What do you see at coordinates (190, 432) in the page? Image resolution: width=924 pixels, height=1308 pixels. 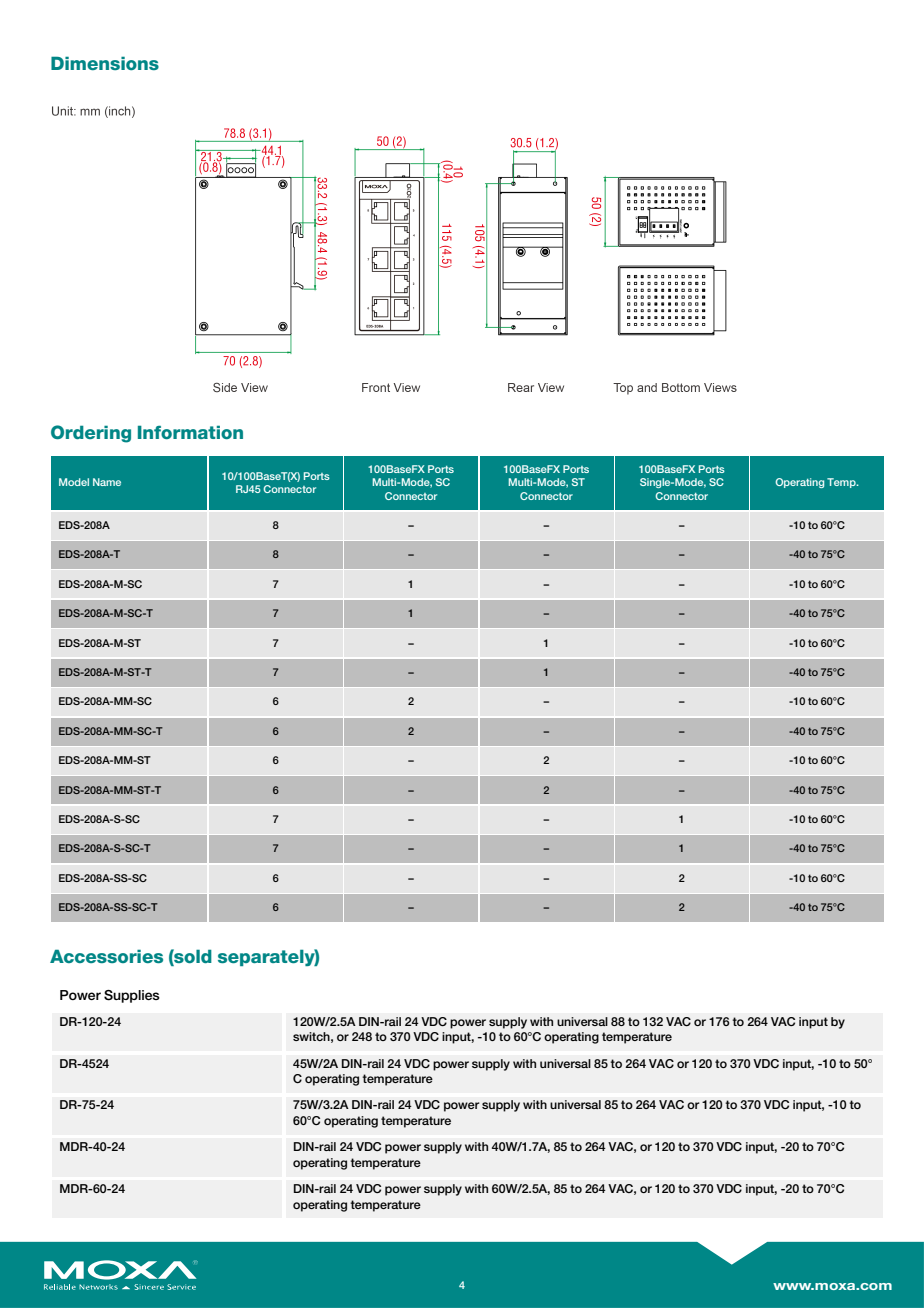 I see `Information` at bounding box center [190, 432].
